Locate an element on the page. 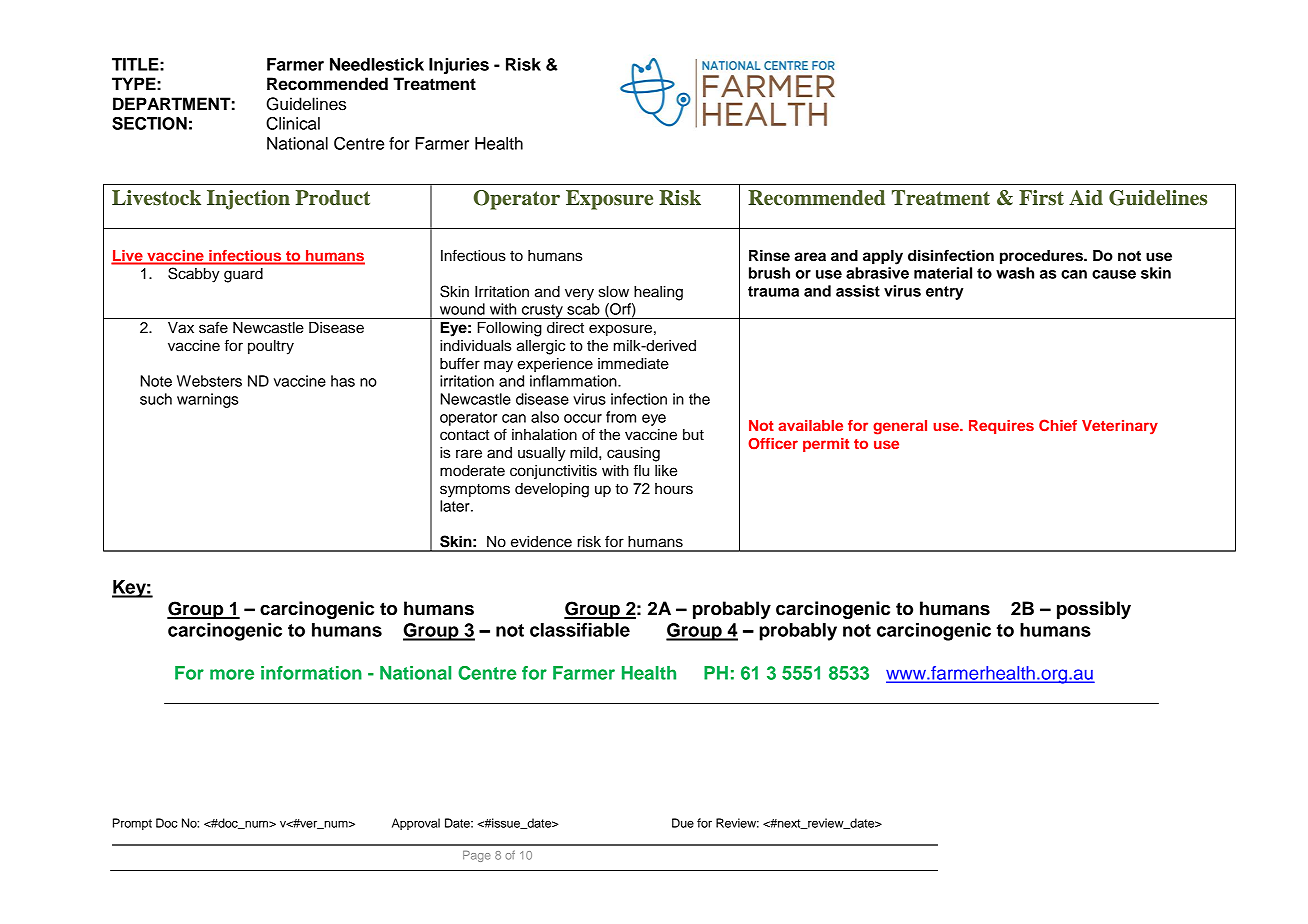  more is located at coordinates (232, 674).
